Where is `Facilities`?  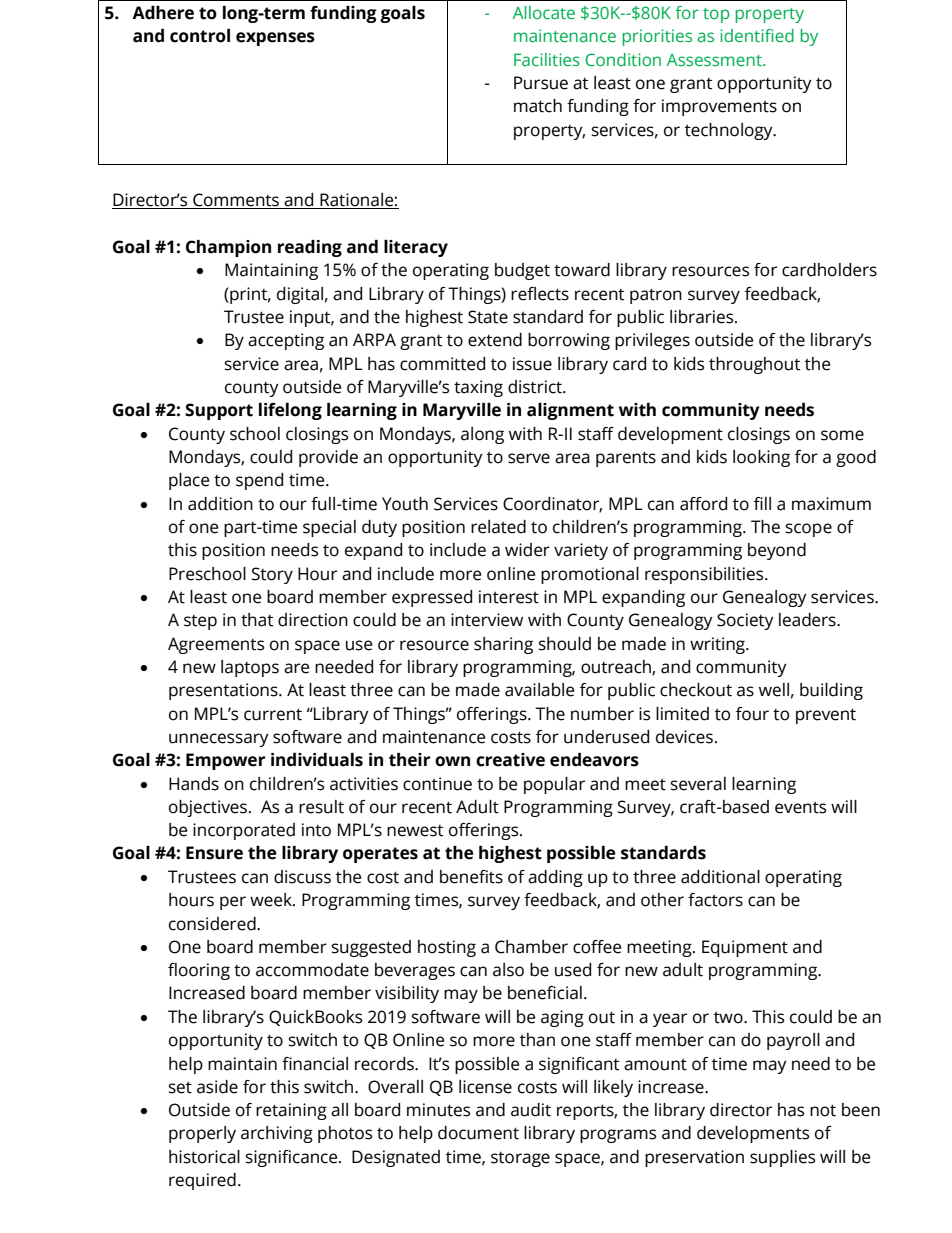 Facilities is located at coordinates (547, 59).
